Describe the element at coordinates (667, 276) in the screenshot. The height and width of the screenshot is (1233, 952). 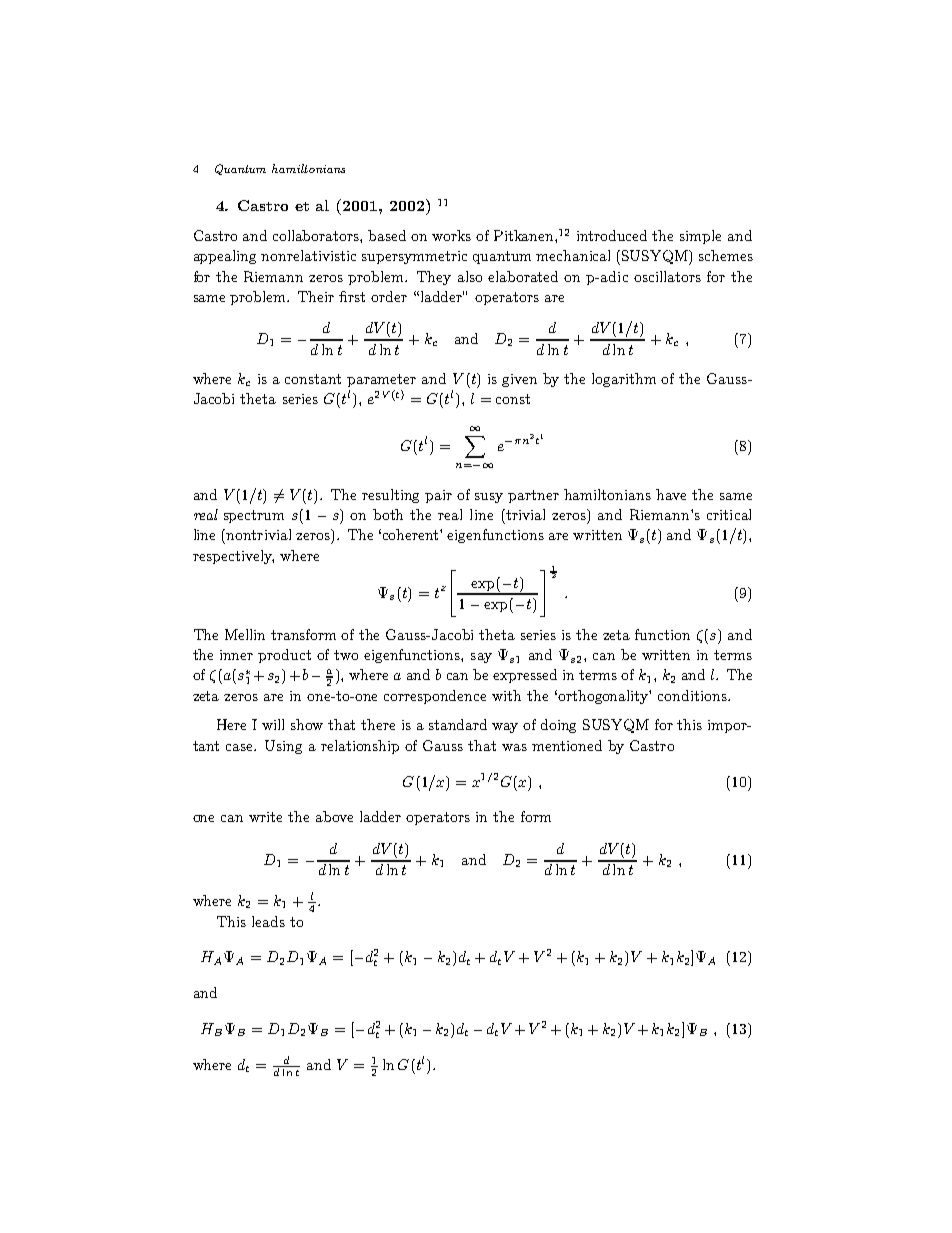
I see `oscillators` at that location.
